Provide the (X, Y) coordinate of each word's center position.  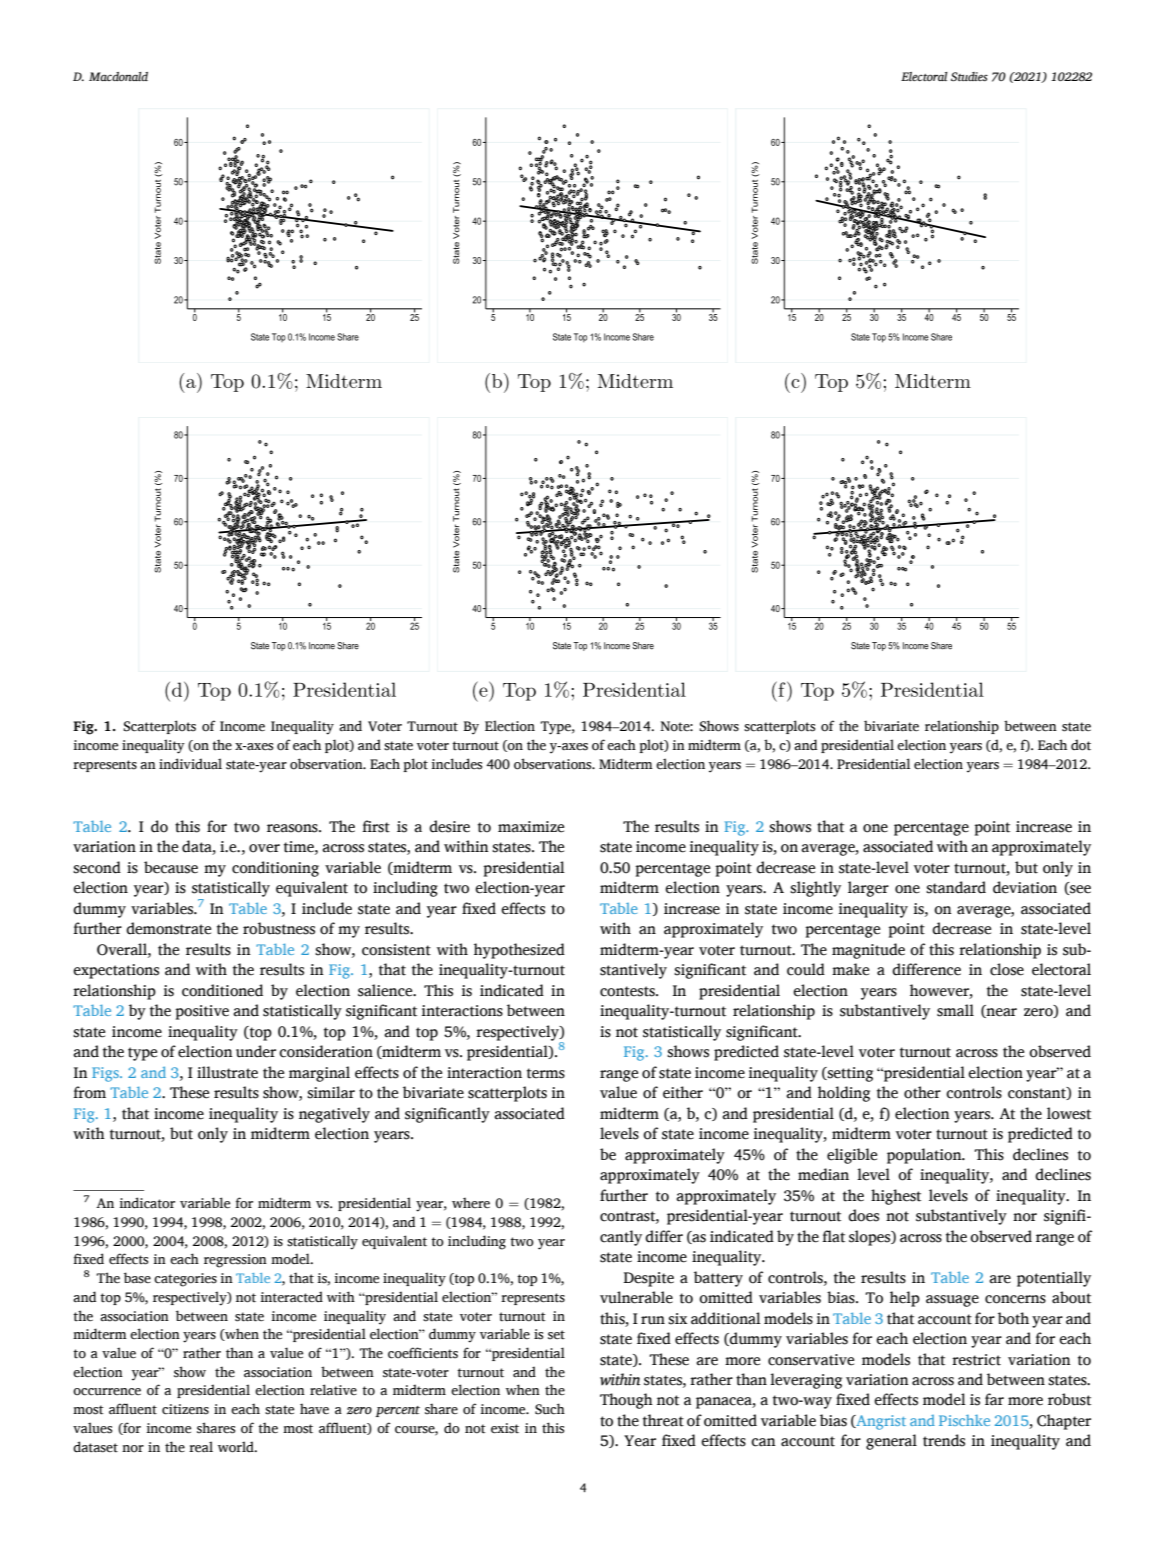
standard (956, 887)
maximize (531, 827)
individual (190, 764)
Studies (969, 76)
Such (550, 1409)
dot (1081, 745)
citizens (185, 1409)
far (994, 1399)
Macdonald (118, 76)
